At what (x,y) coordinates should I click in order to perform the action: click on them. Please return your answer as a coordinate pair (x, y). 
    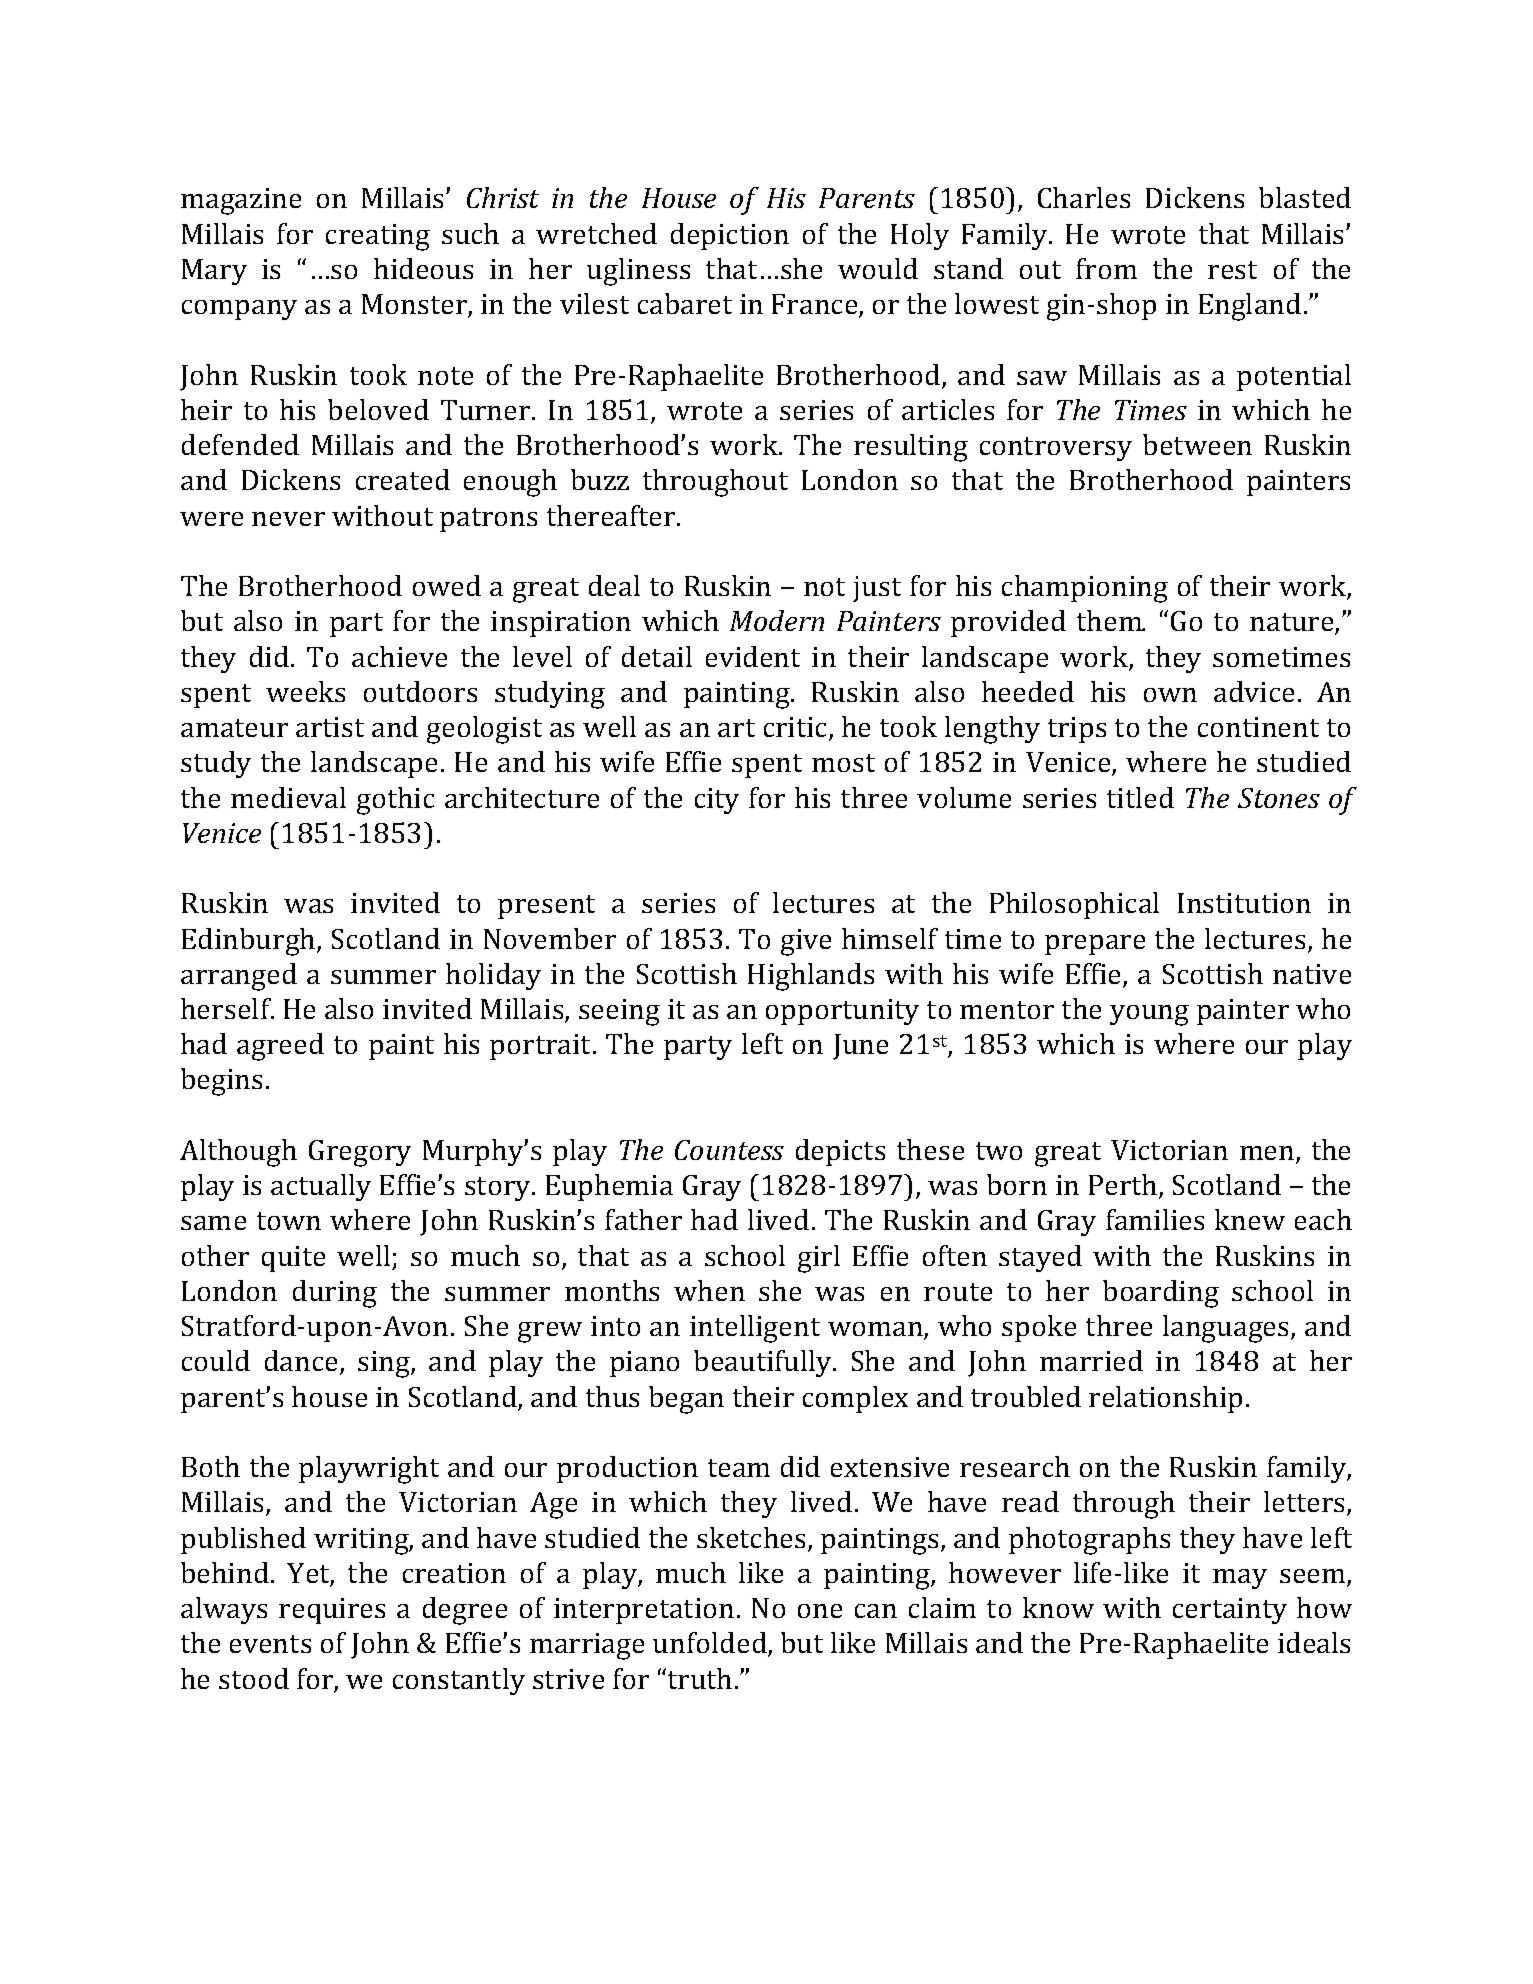
    Looking at the image, I should click on (1110, 620).
